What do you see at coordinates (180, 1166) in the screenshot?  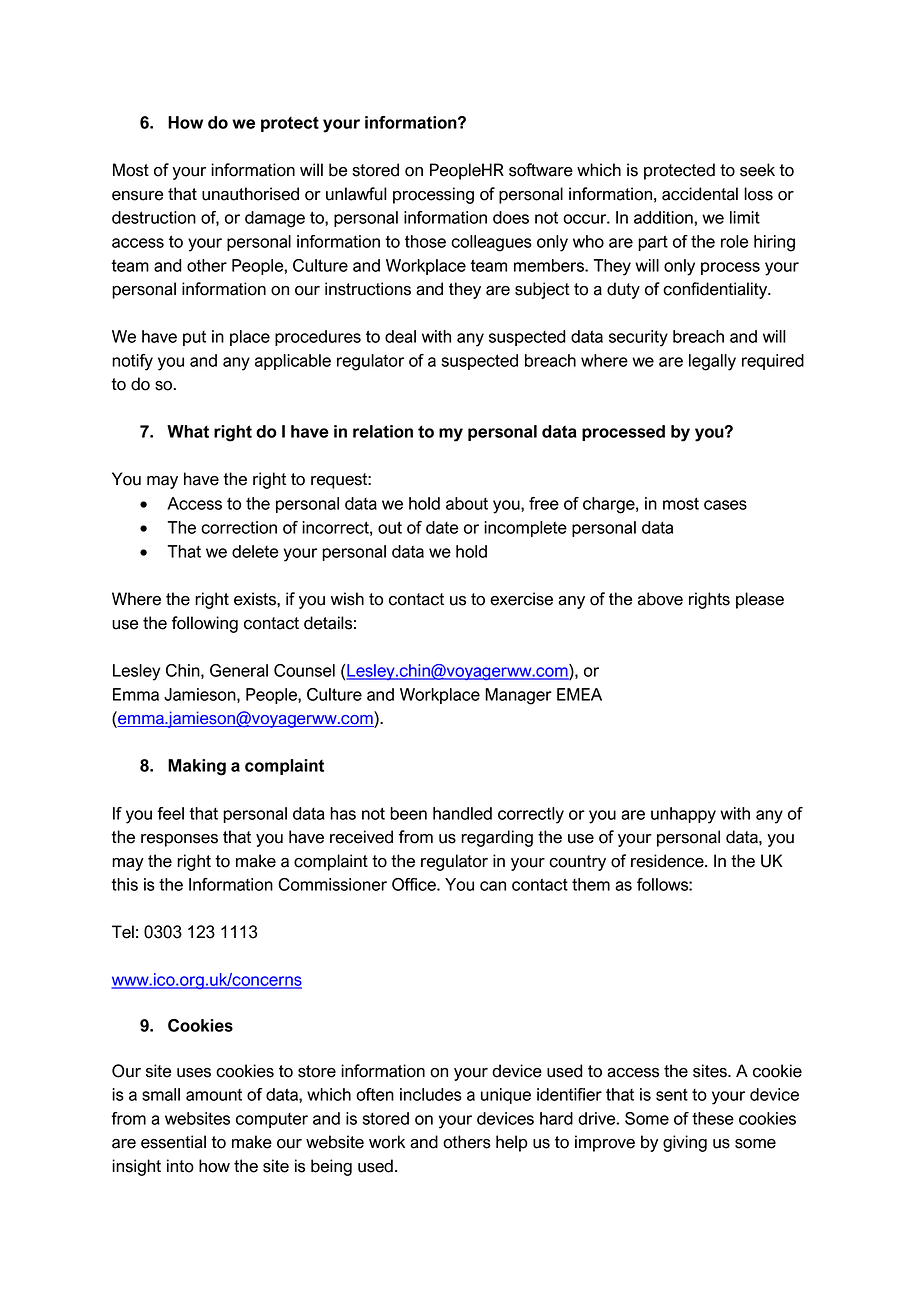 I see `into` at bounding box center [180, 1166].
